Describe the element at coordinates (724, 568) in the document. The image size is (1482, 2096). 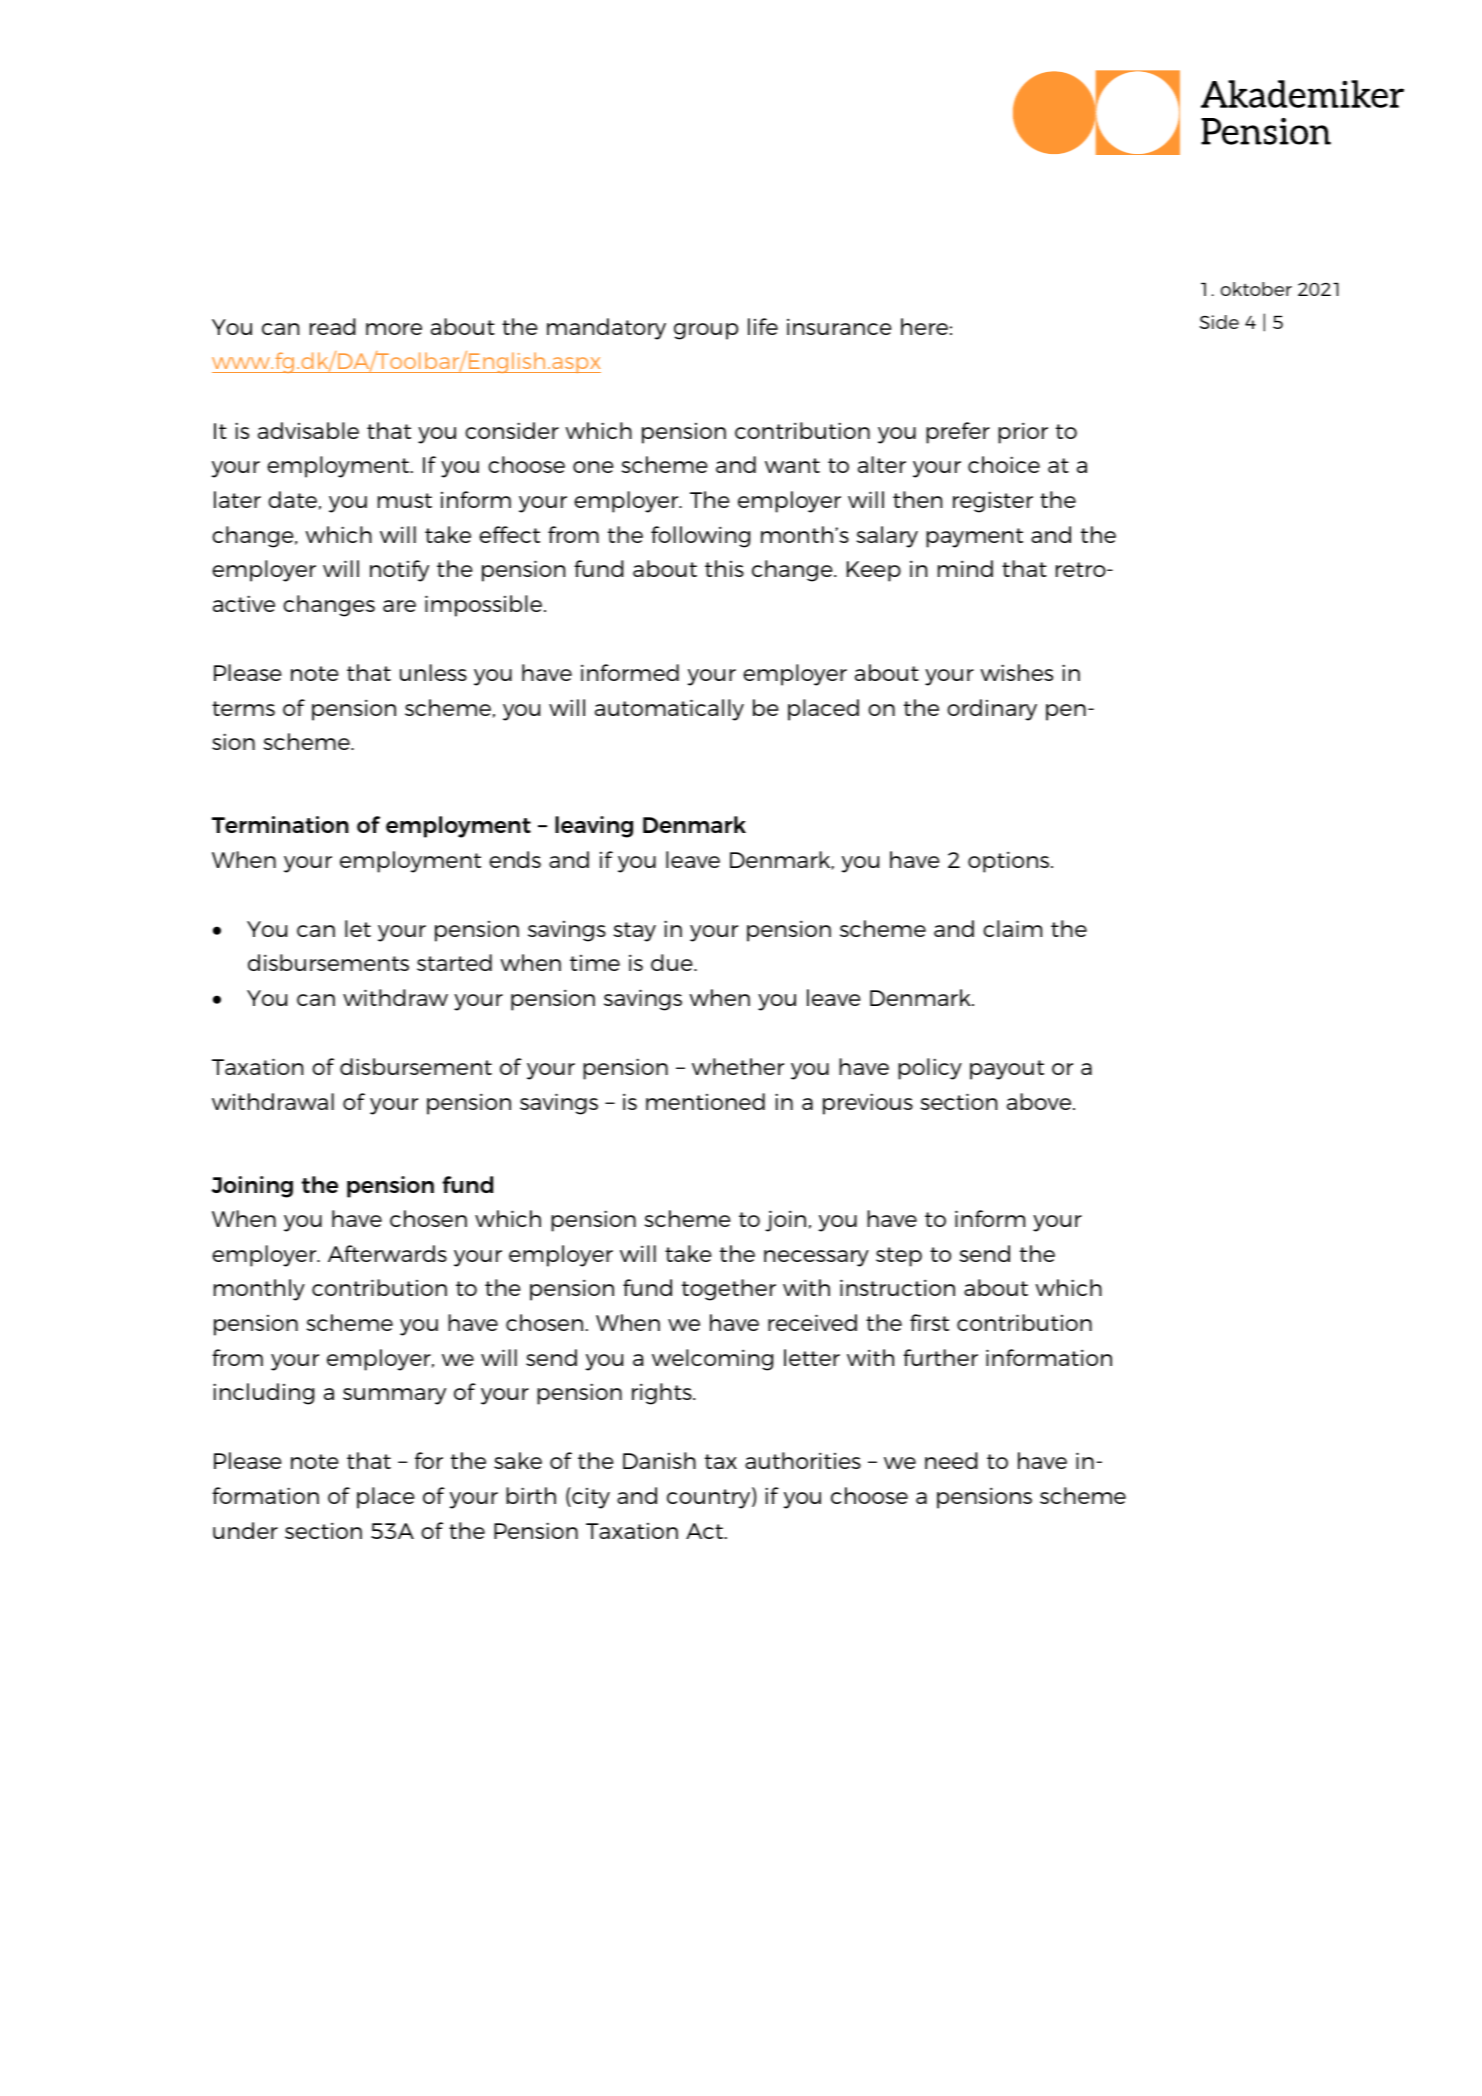
I see `this` at that location.
